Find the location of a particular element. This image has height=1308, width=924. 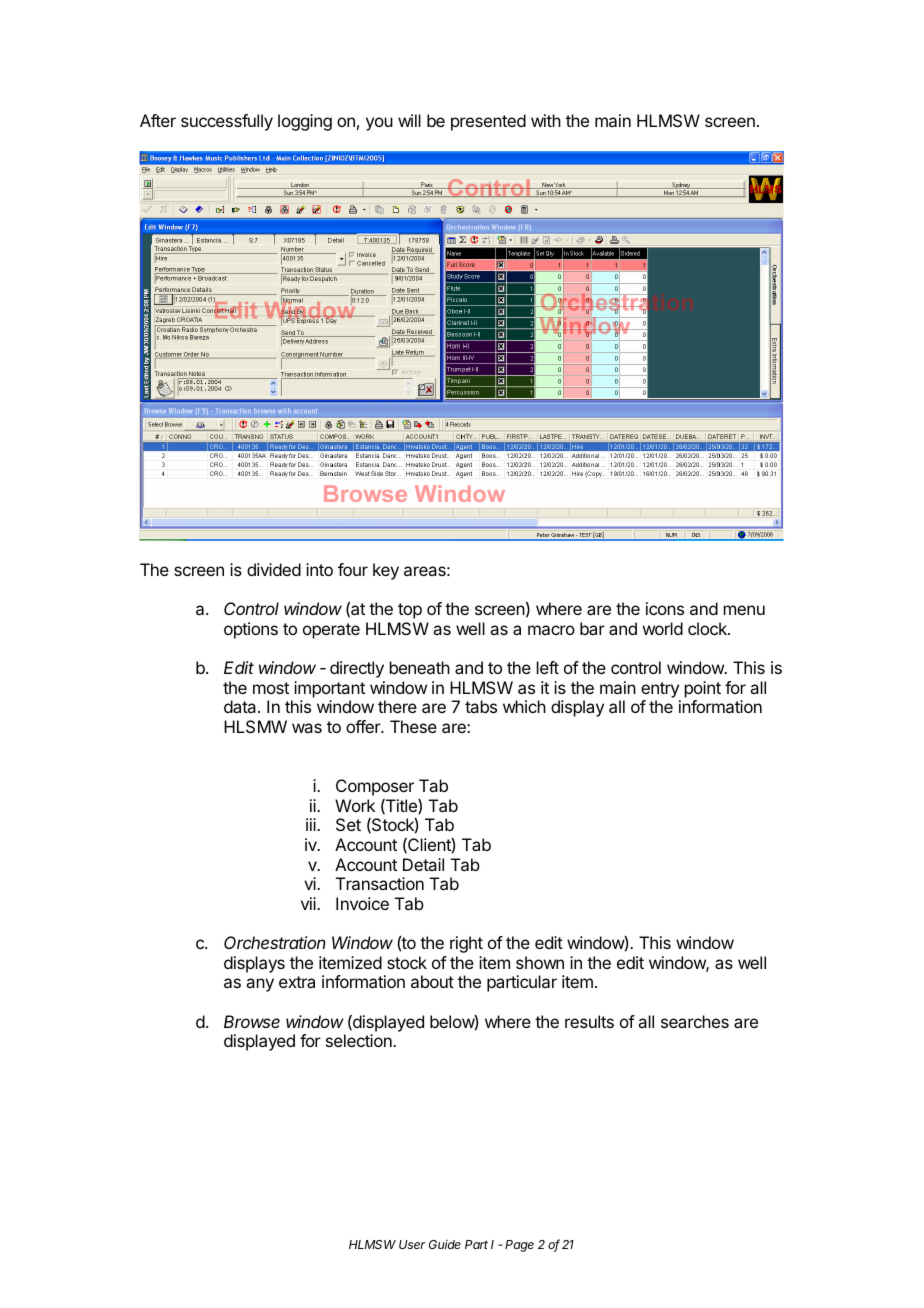

Guide is located at coordinates (445, 1244).
